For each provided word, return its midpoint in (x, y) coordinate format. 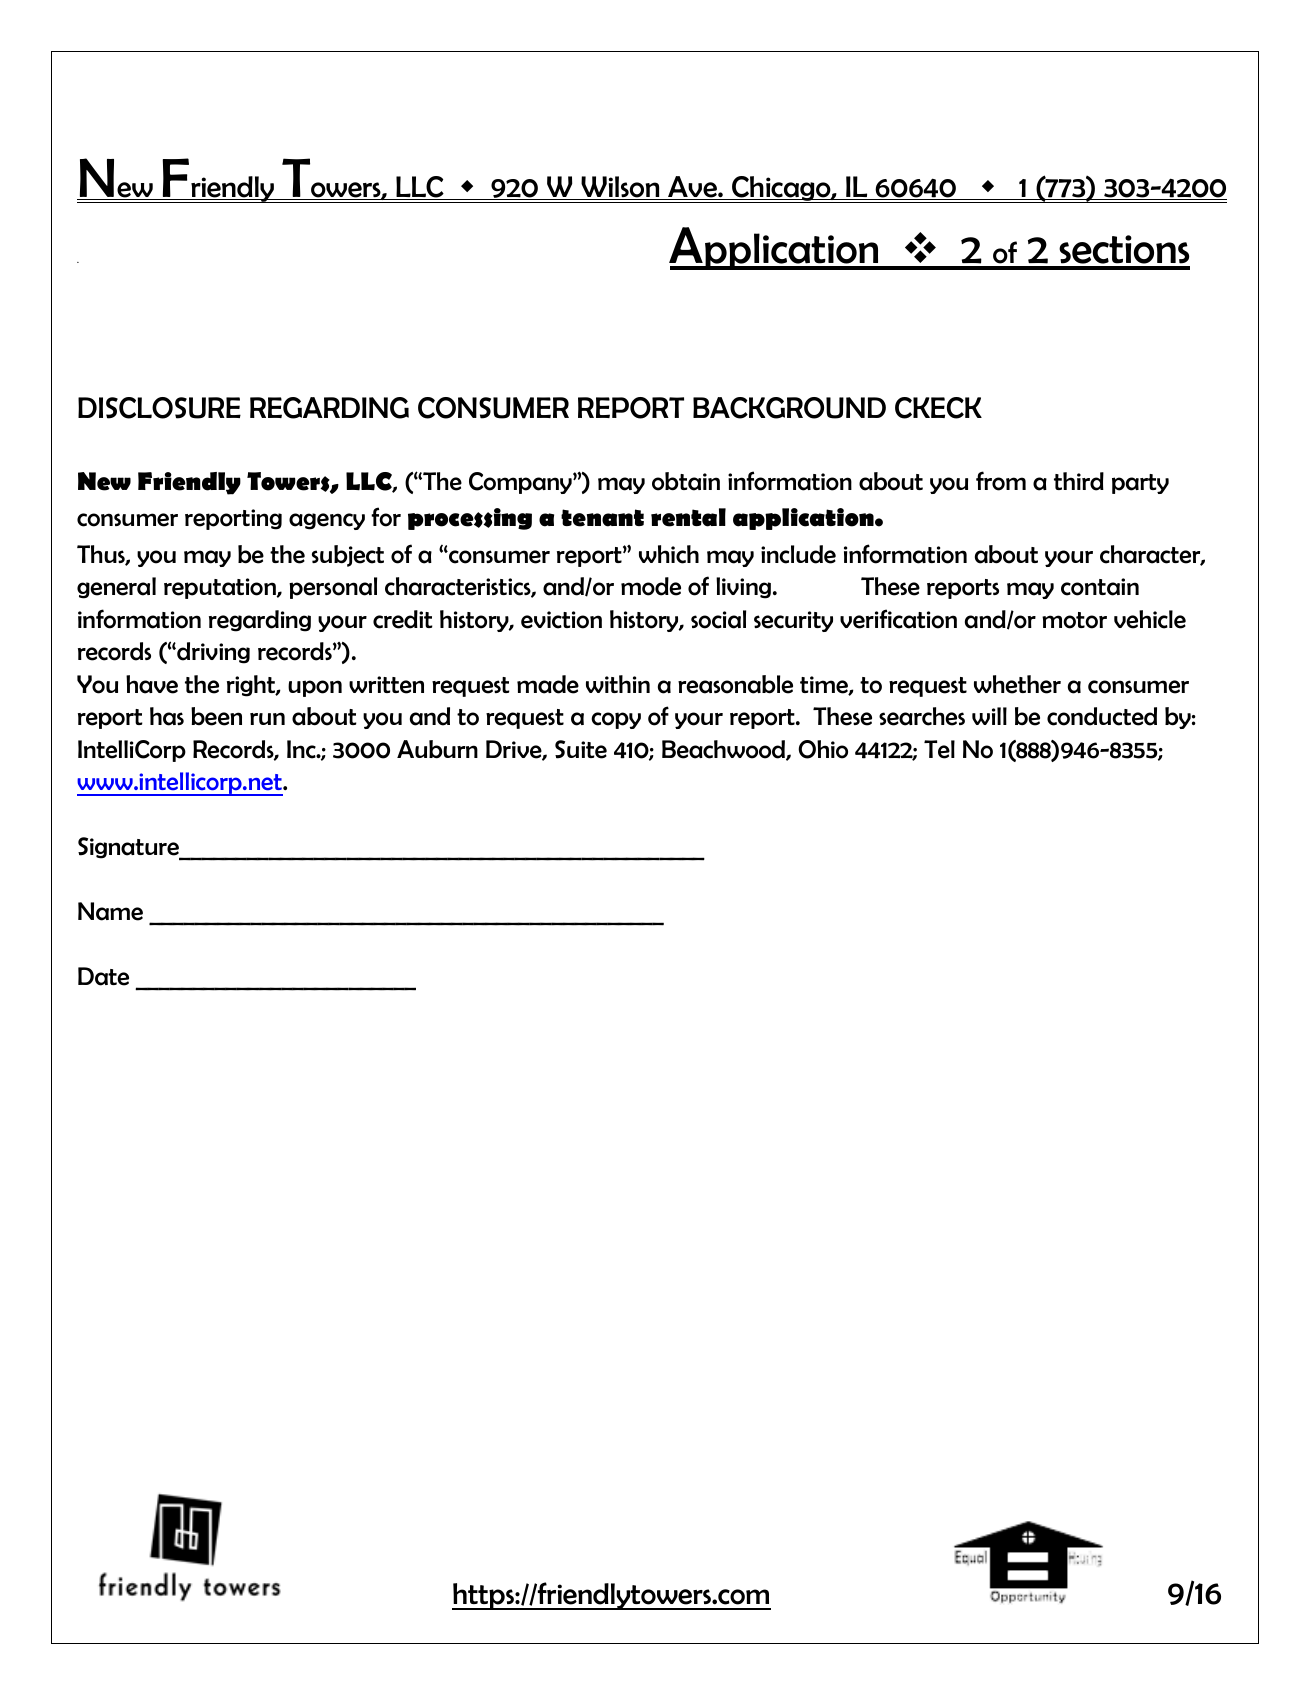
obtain (686, 481)
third (1079, 481)
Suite (581, 749)
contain (1100, 587)
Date (103, 976)
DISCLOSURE (159, 408)
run (267, 718)
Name (110, 911)
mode (651, 586)
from (1001, 481)
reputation (221, 588)
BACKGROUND (789, 408)
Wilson (620, 188)
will (989, 716)
